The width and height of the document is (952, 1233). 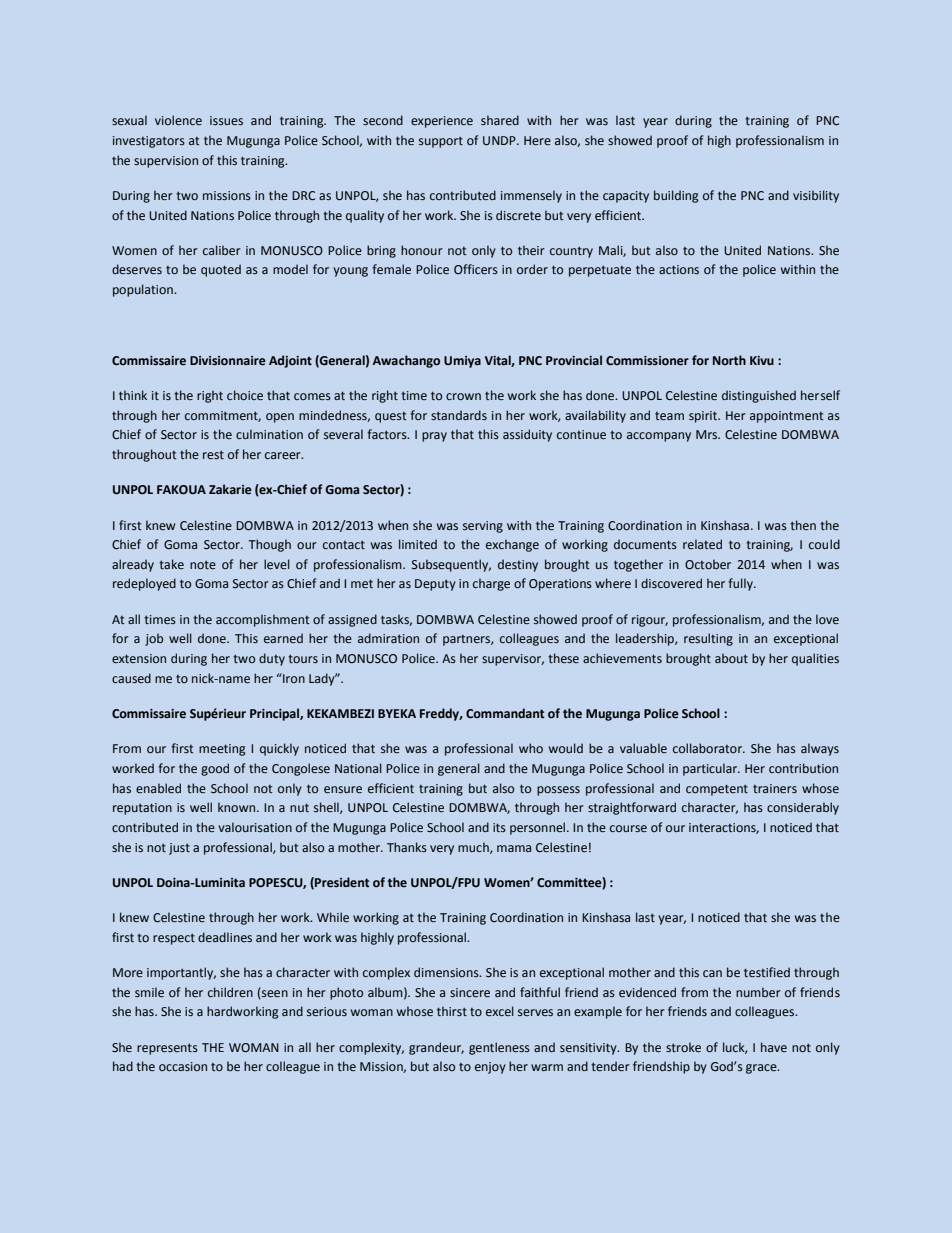 I want to click on collaborator, so click(x=708, y=748).
